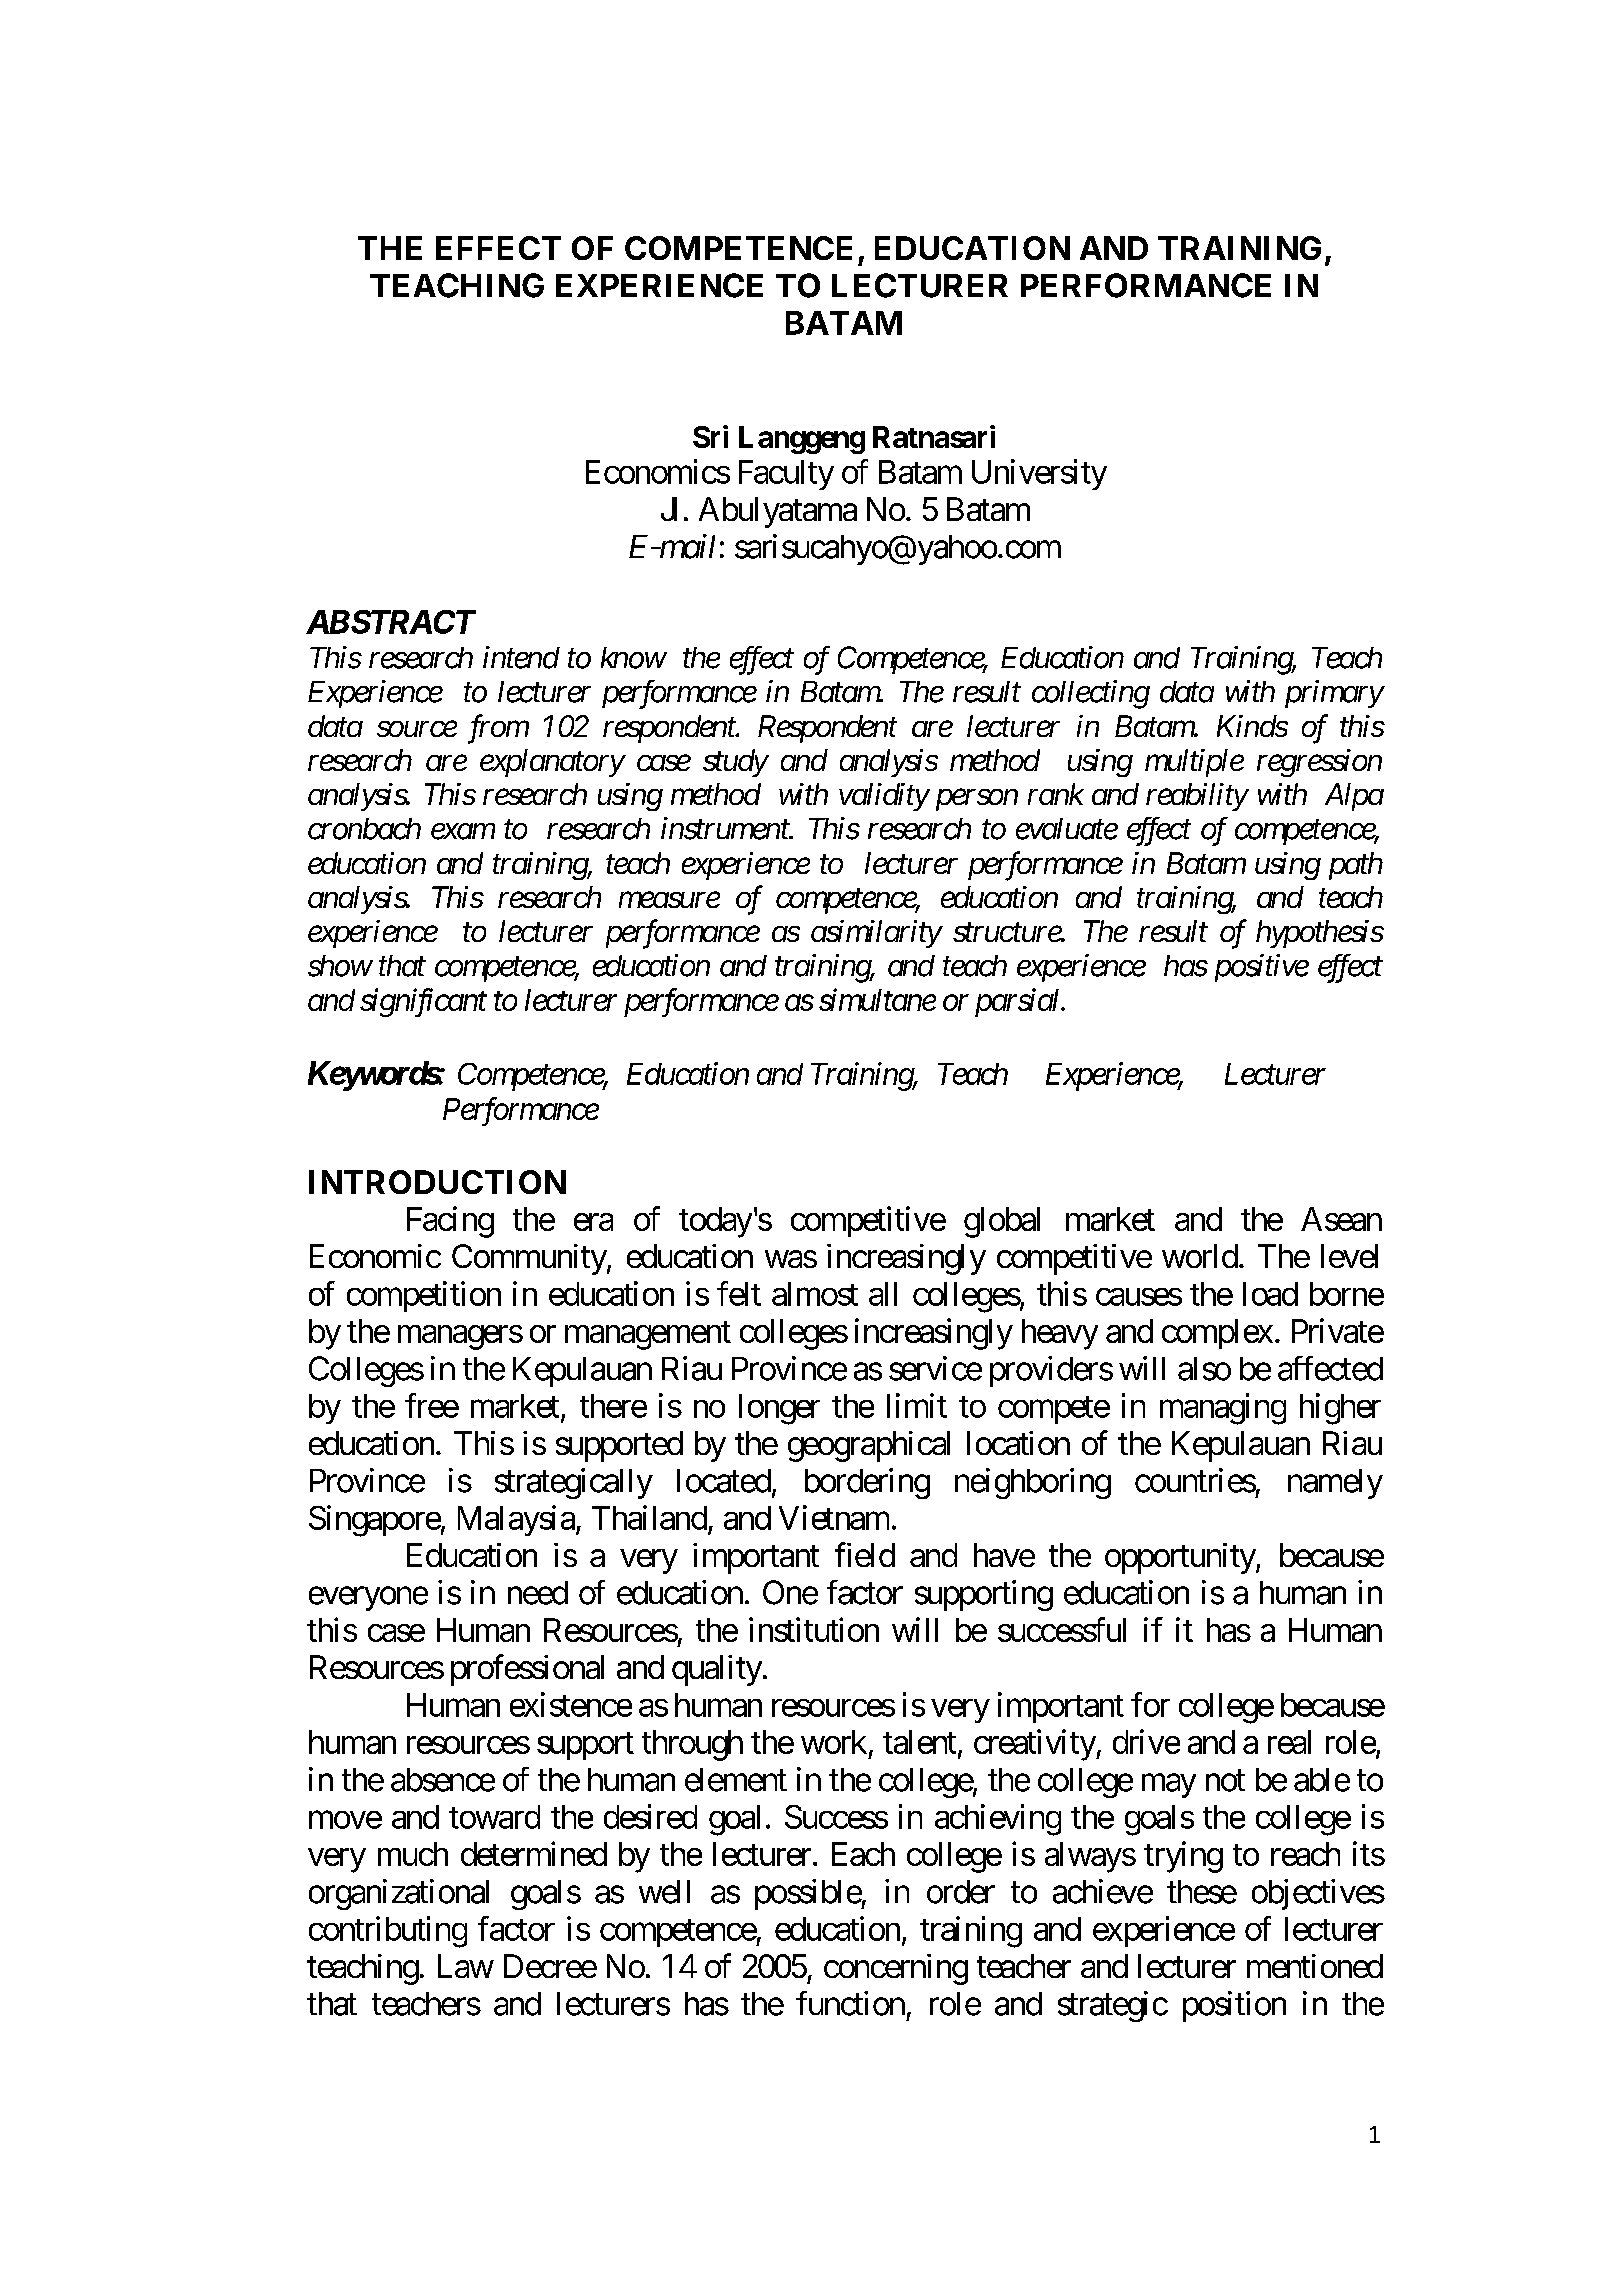  Describe the element at coordinates (896, 1969) in the image. I see `concerning` at that location.
